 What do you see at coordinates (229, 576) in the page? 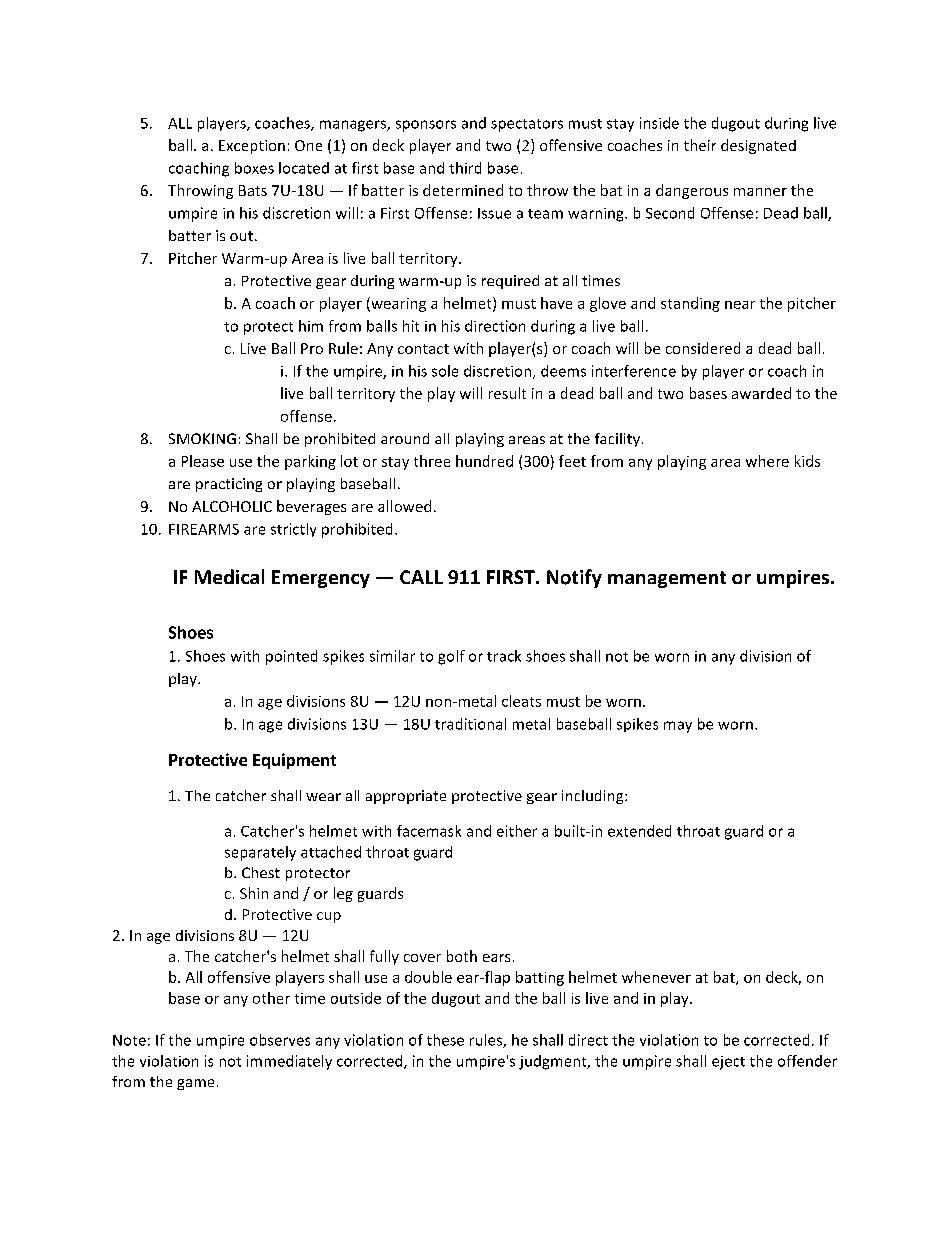
I see `Medical` at bounding box center [229, 576].
